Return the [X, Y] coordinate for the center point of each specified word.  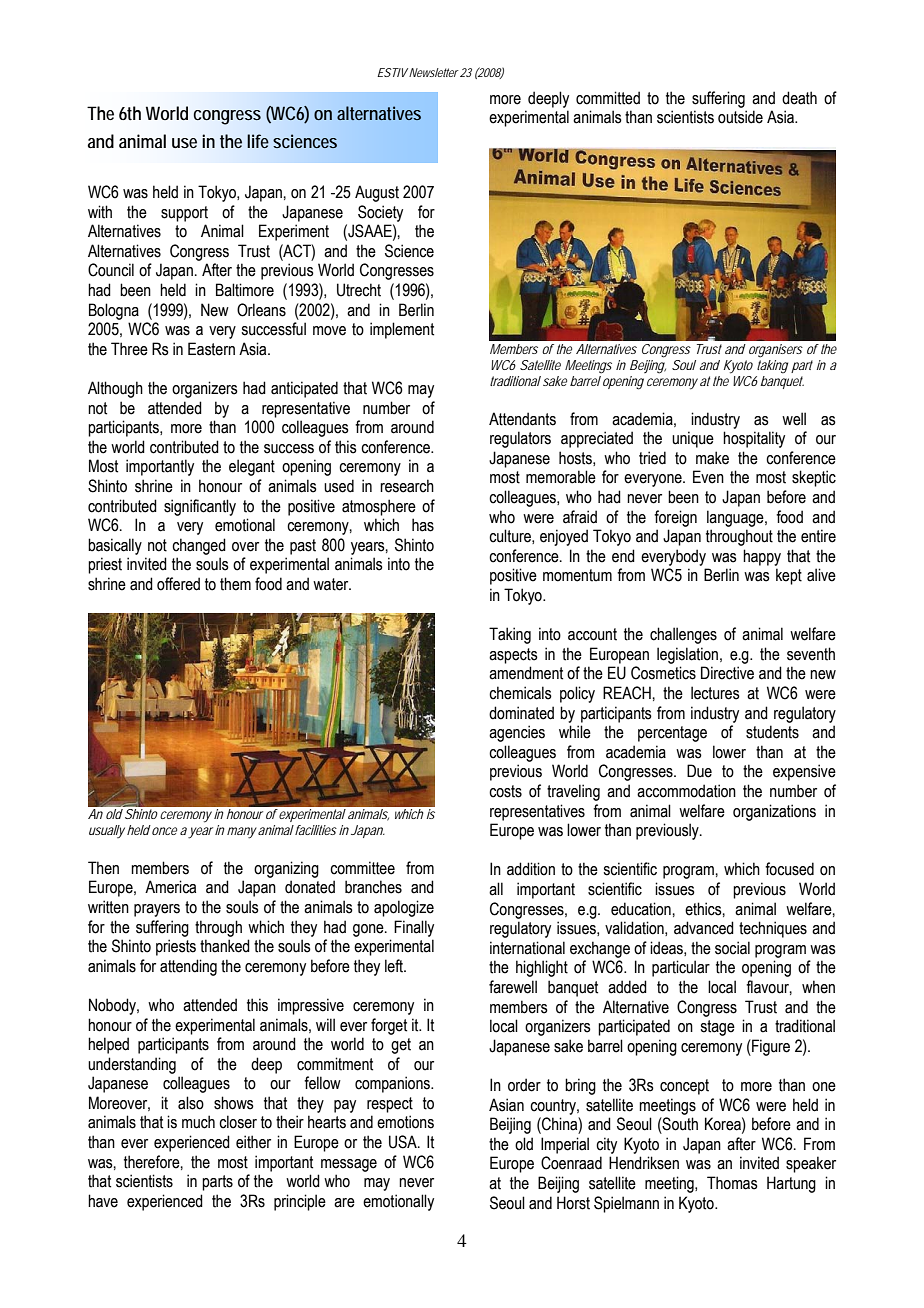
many [242, 833]
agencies [517, 733]
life [258, 141]
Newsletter [434, 72]
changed [199, 546]
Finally [414, 928]
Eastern [211, 349]
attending [188, 967]
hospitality [754, 439]
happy [762, 557]
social [732, 948]
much [198, 1122]
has [423, 525]
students [772, 732]
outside [740, 117]
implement [402, 330]
